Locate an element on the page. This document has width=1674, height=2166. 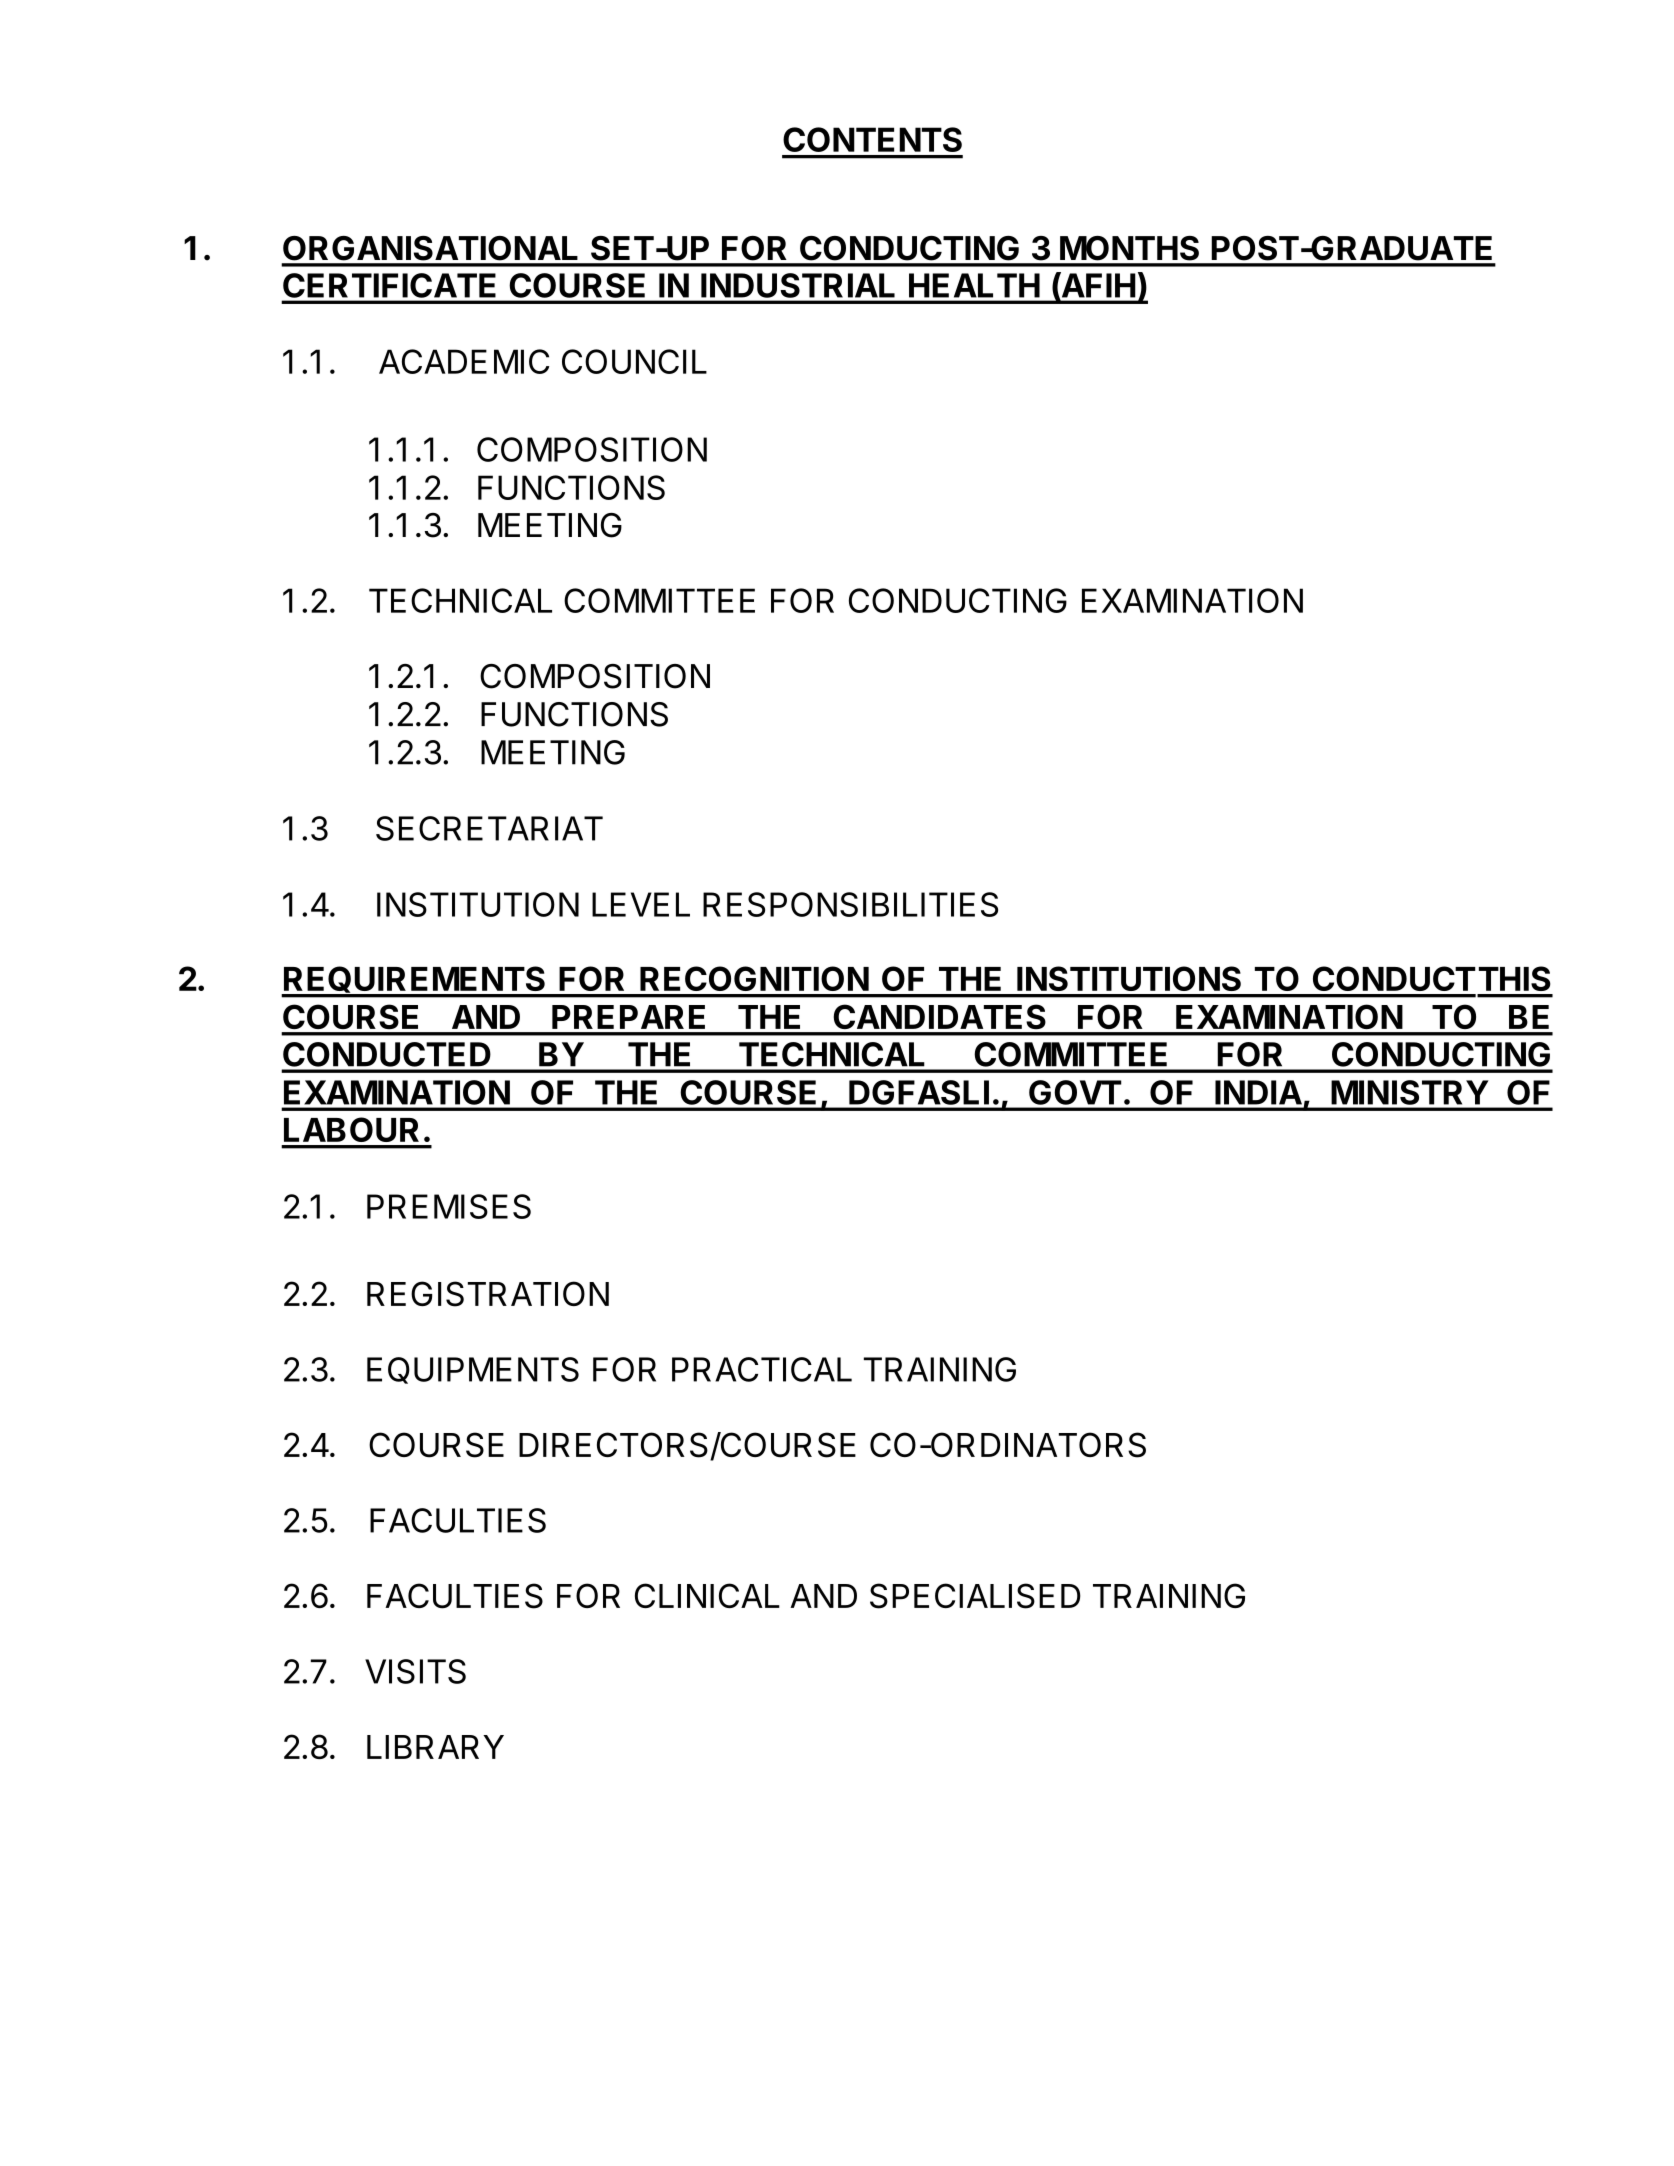
PRACTICAL is located at coordinates (762, 1369).
